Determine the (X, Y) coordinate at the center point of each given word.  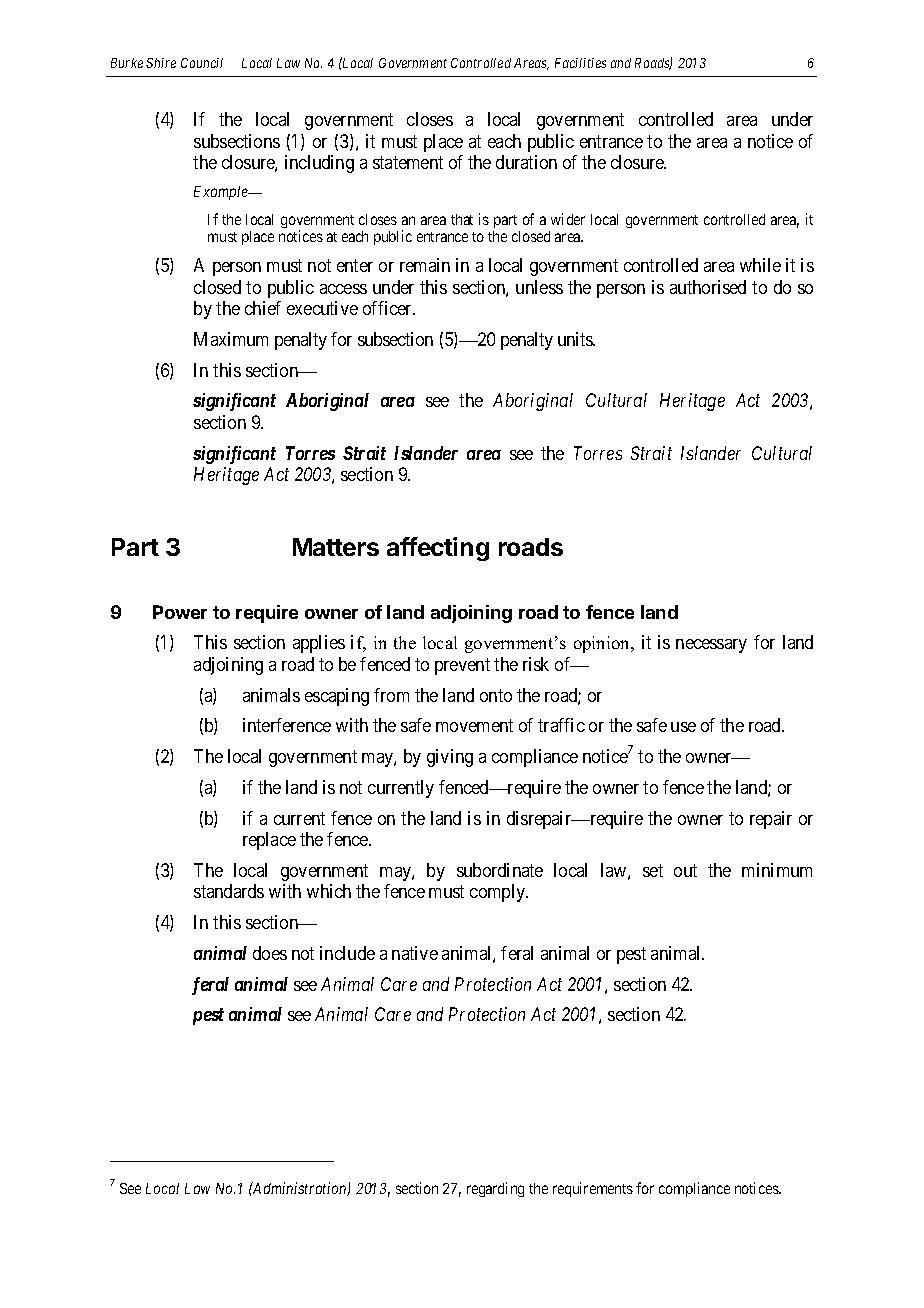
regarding (495, 1189)
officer (389, 308)
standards (229, 891)
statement (408, 163)
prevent (462, 666)
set (653, 870)
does (270, 953)
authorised (708, 287)
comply (499, 893)
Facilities (580, 63)
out (685, 870)
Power (180, 612)
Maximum (231, 339)
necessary (711, 646)
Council (202, 63)
